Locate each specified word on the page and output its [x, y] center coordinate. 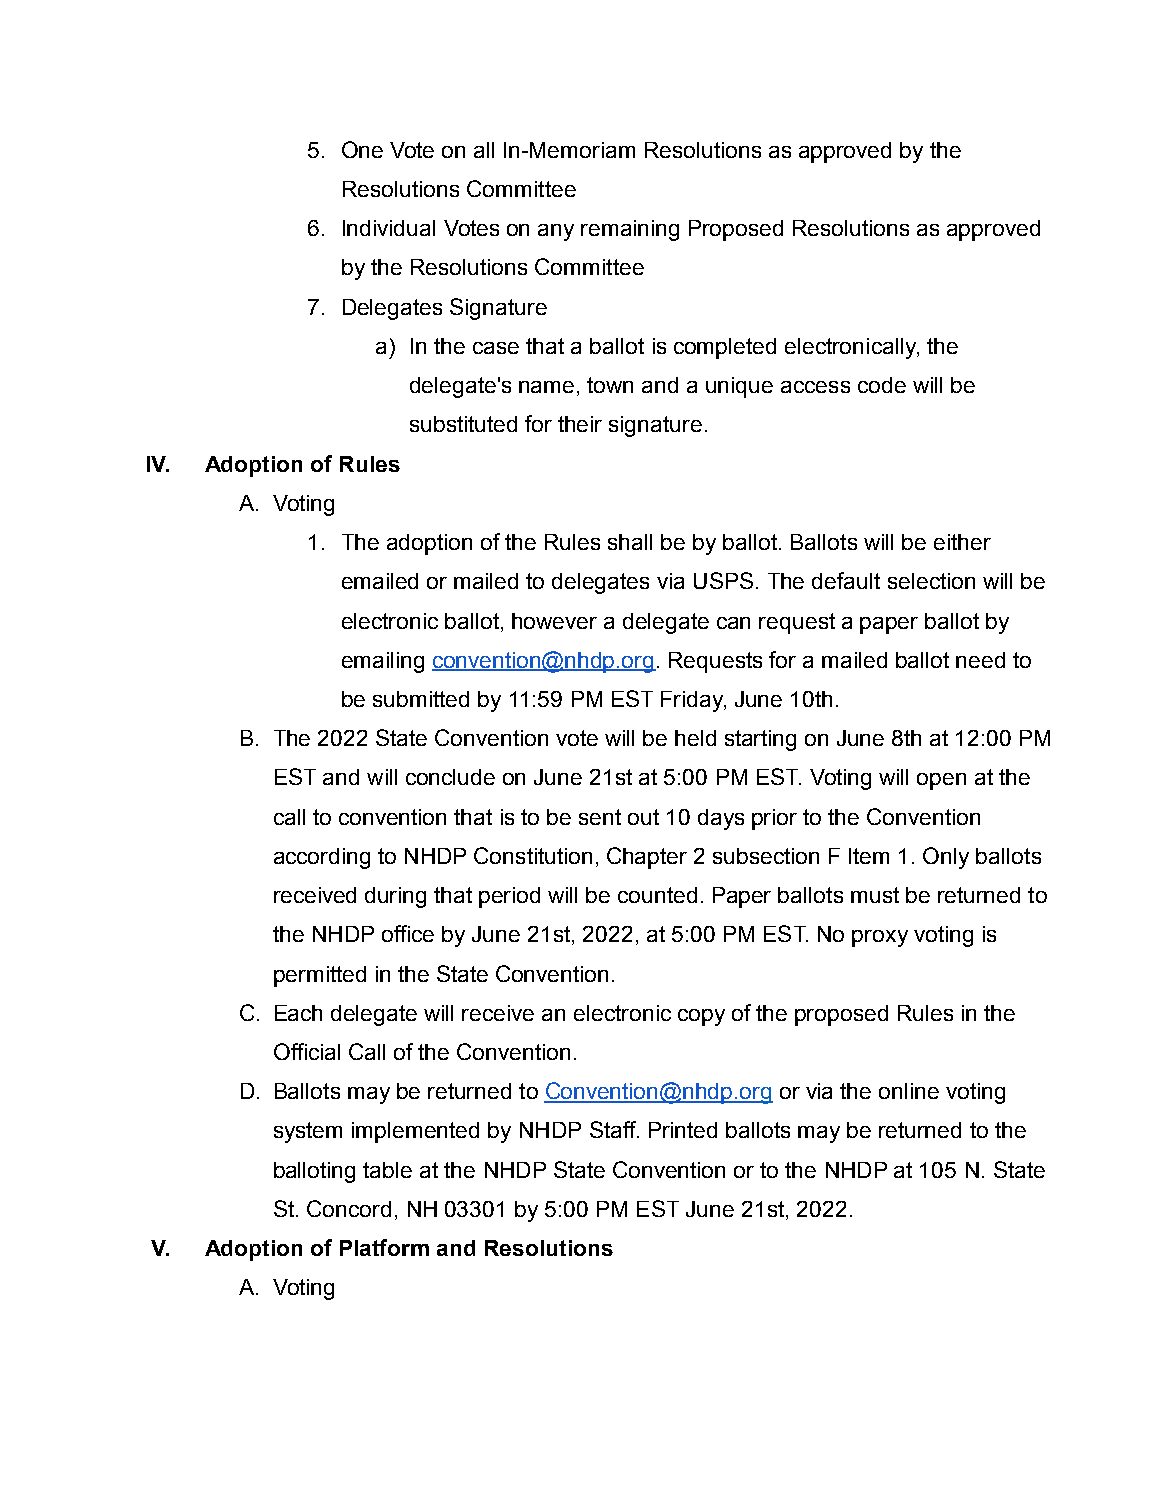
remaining [630, 230]
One [362, 149]
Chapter [647, 858]
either [962, 542]
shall [630, 542]
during [395, 897]
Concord [349, 1208]
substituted [463, 424]
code [882, 385]
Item [869, 856]
